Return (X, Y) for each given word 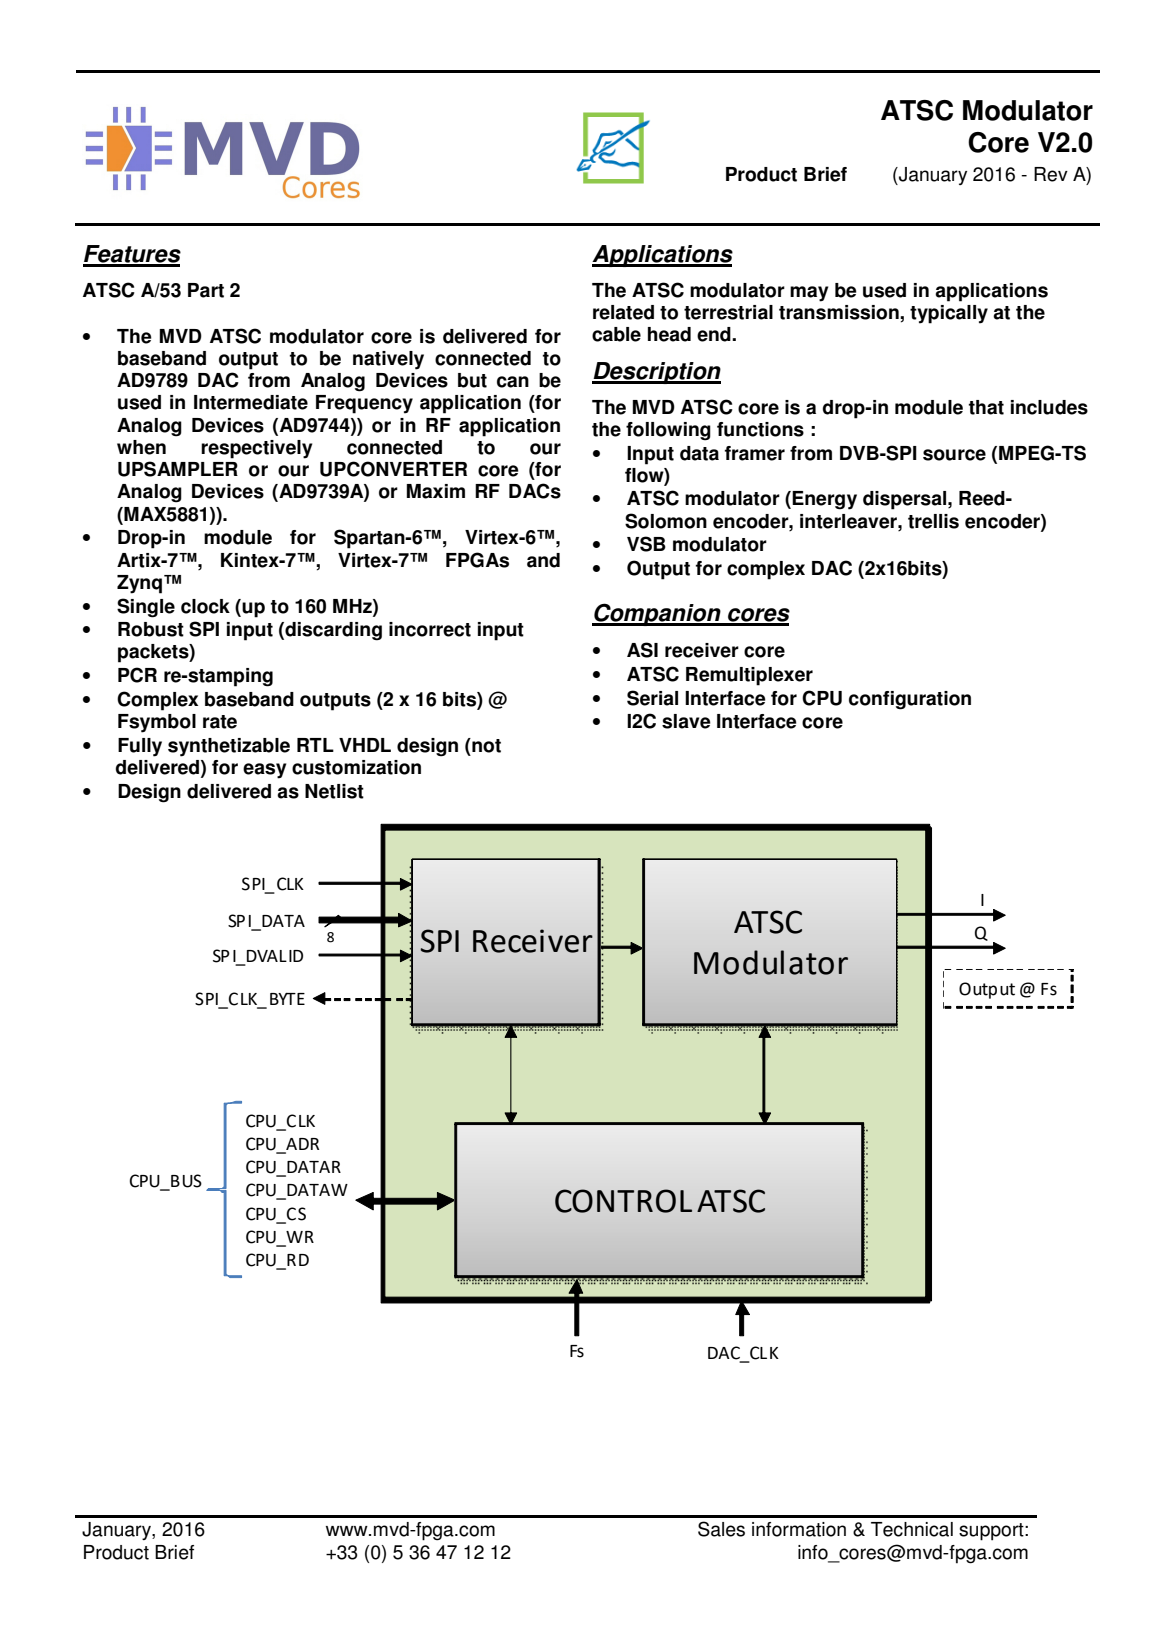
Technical (912, 1529)
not (485, 745)
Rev (1051, 174)
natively (388, 360)
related (623, 312)
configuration (910, 700)
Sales (721, 1529)
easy (264, 771)
